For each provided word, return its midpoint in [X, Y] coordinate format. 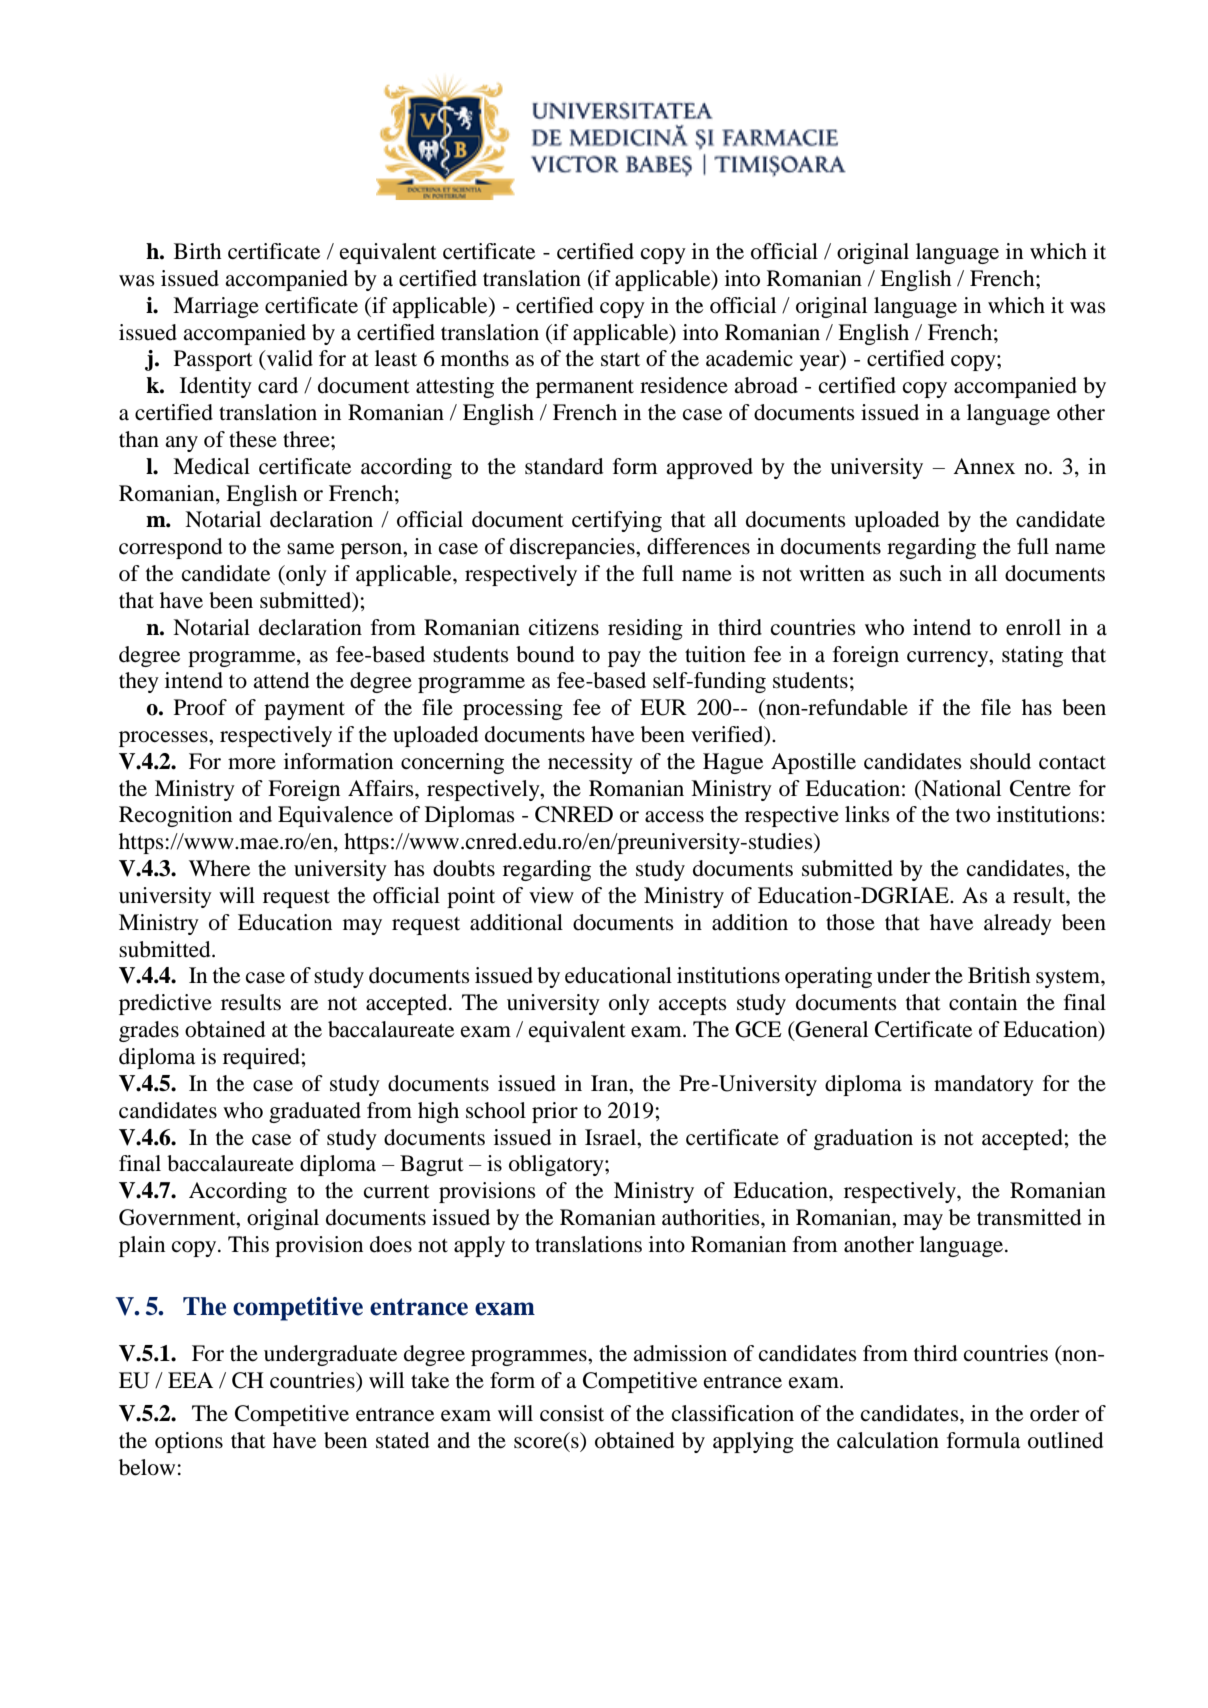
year [821, 363]
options [189, 1442]
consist [572, 1413]
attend [281, 680]
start [620, 360]
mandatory [984, 1085]
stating [1032, 656]
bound [545, 654]
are [304, 1005]
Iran [610, 1083]
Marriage [216, 307]
